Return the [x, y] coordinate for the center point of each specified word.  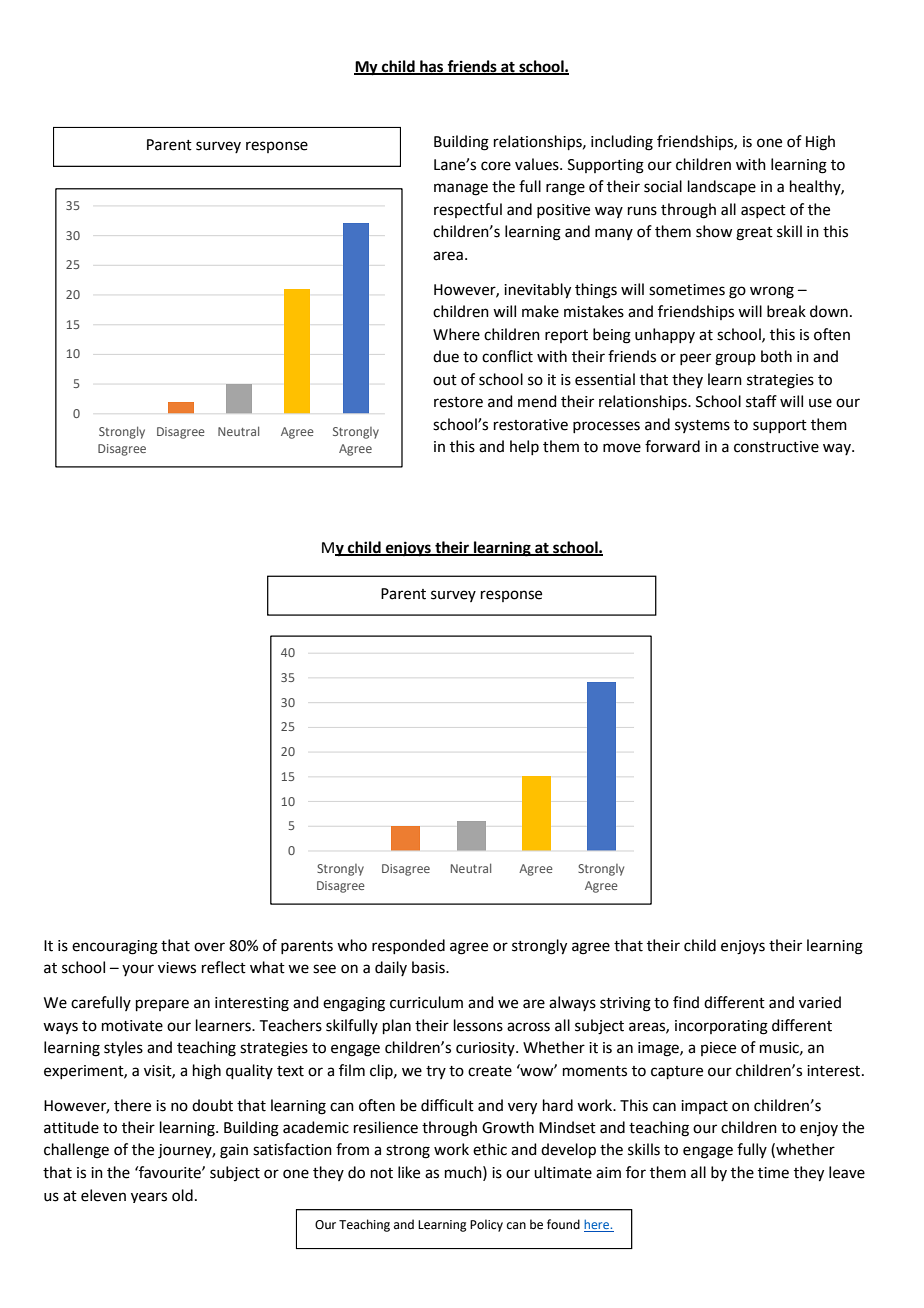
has [432, 67]
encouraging [115, 947]
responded [408, 946]
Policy [486, 1225]
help [524, 447]
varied [820, 1002]
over [209, 947]
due [446, 356]
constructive [776, 447]
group [735, 359]
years [149, 1197]
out [445, 380]
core [496, 166]
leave [847, 1172]
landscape [722, 187]
